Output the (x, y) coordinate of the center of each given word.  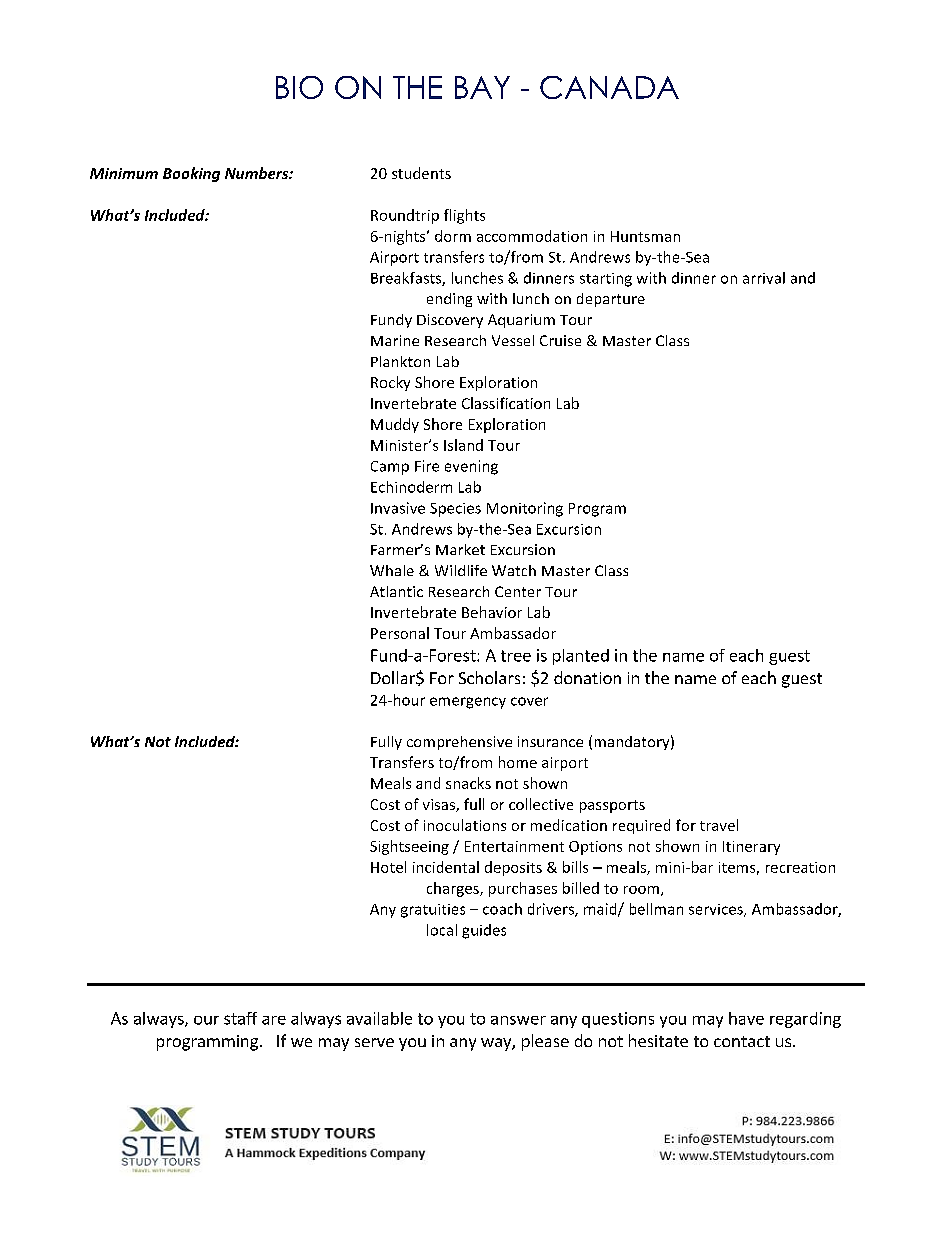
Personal (400, 633)
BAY (482, 87)
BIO (299, 87)
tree (516, 656)
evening (471, 467)
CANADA (609, 87)
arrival (764, 278)
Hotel (388, 867)
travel (719, 825)
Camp (390, 468)
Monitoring (525, 509)
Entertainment (514, 846)
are (274, 1020)
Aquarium (521, 321)
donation (587, 677)
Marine (395, 340)
